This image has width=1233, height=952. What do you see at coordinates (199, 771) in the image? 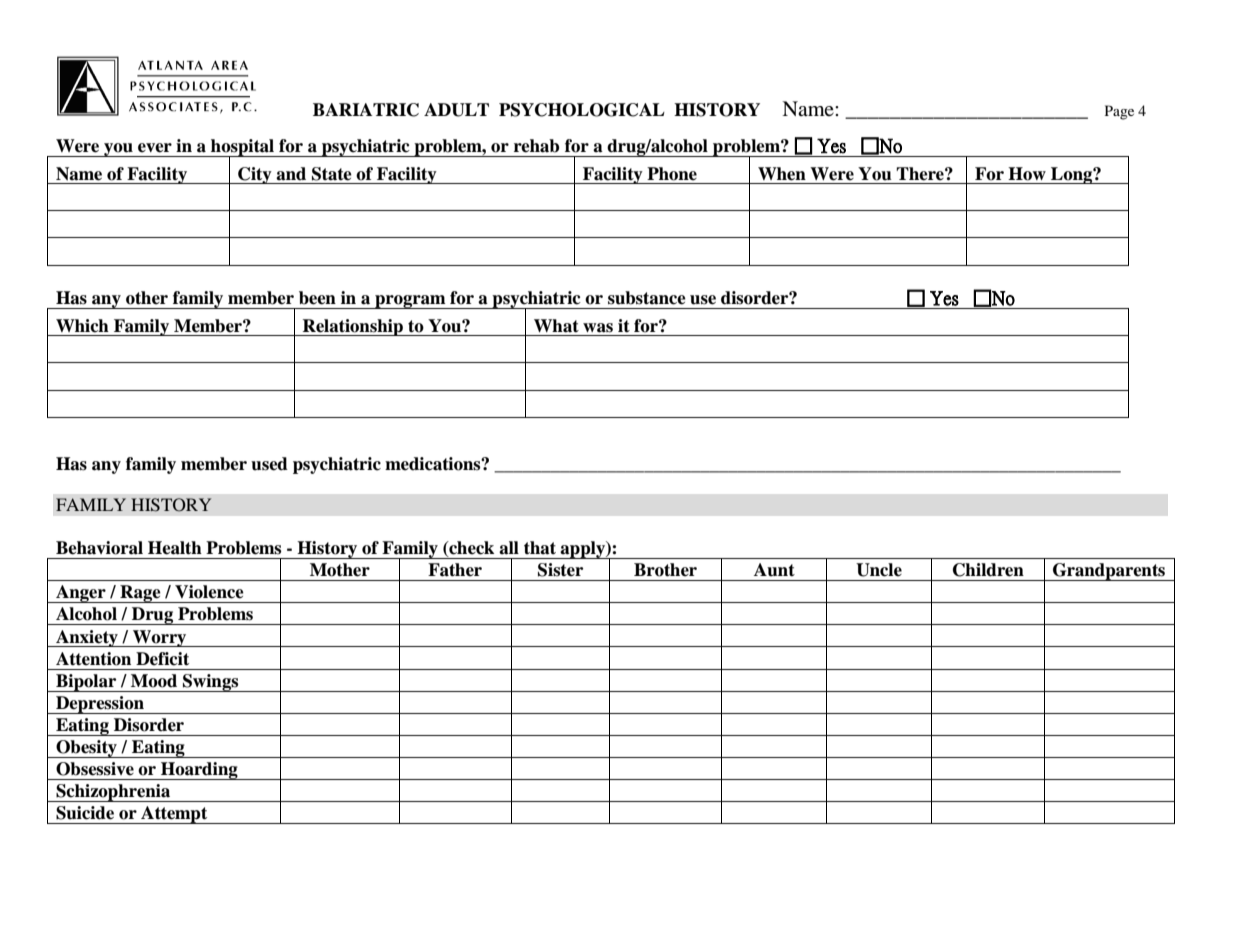
I see `Hoarding` at bounding box center [199, 771].
